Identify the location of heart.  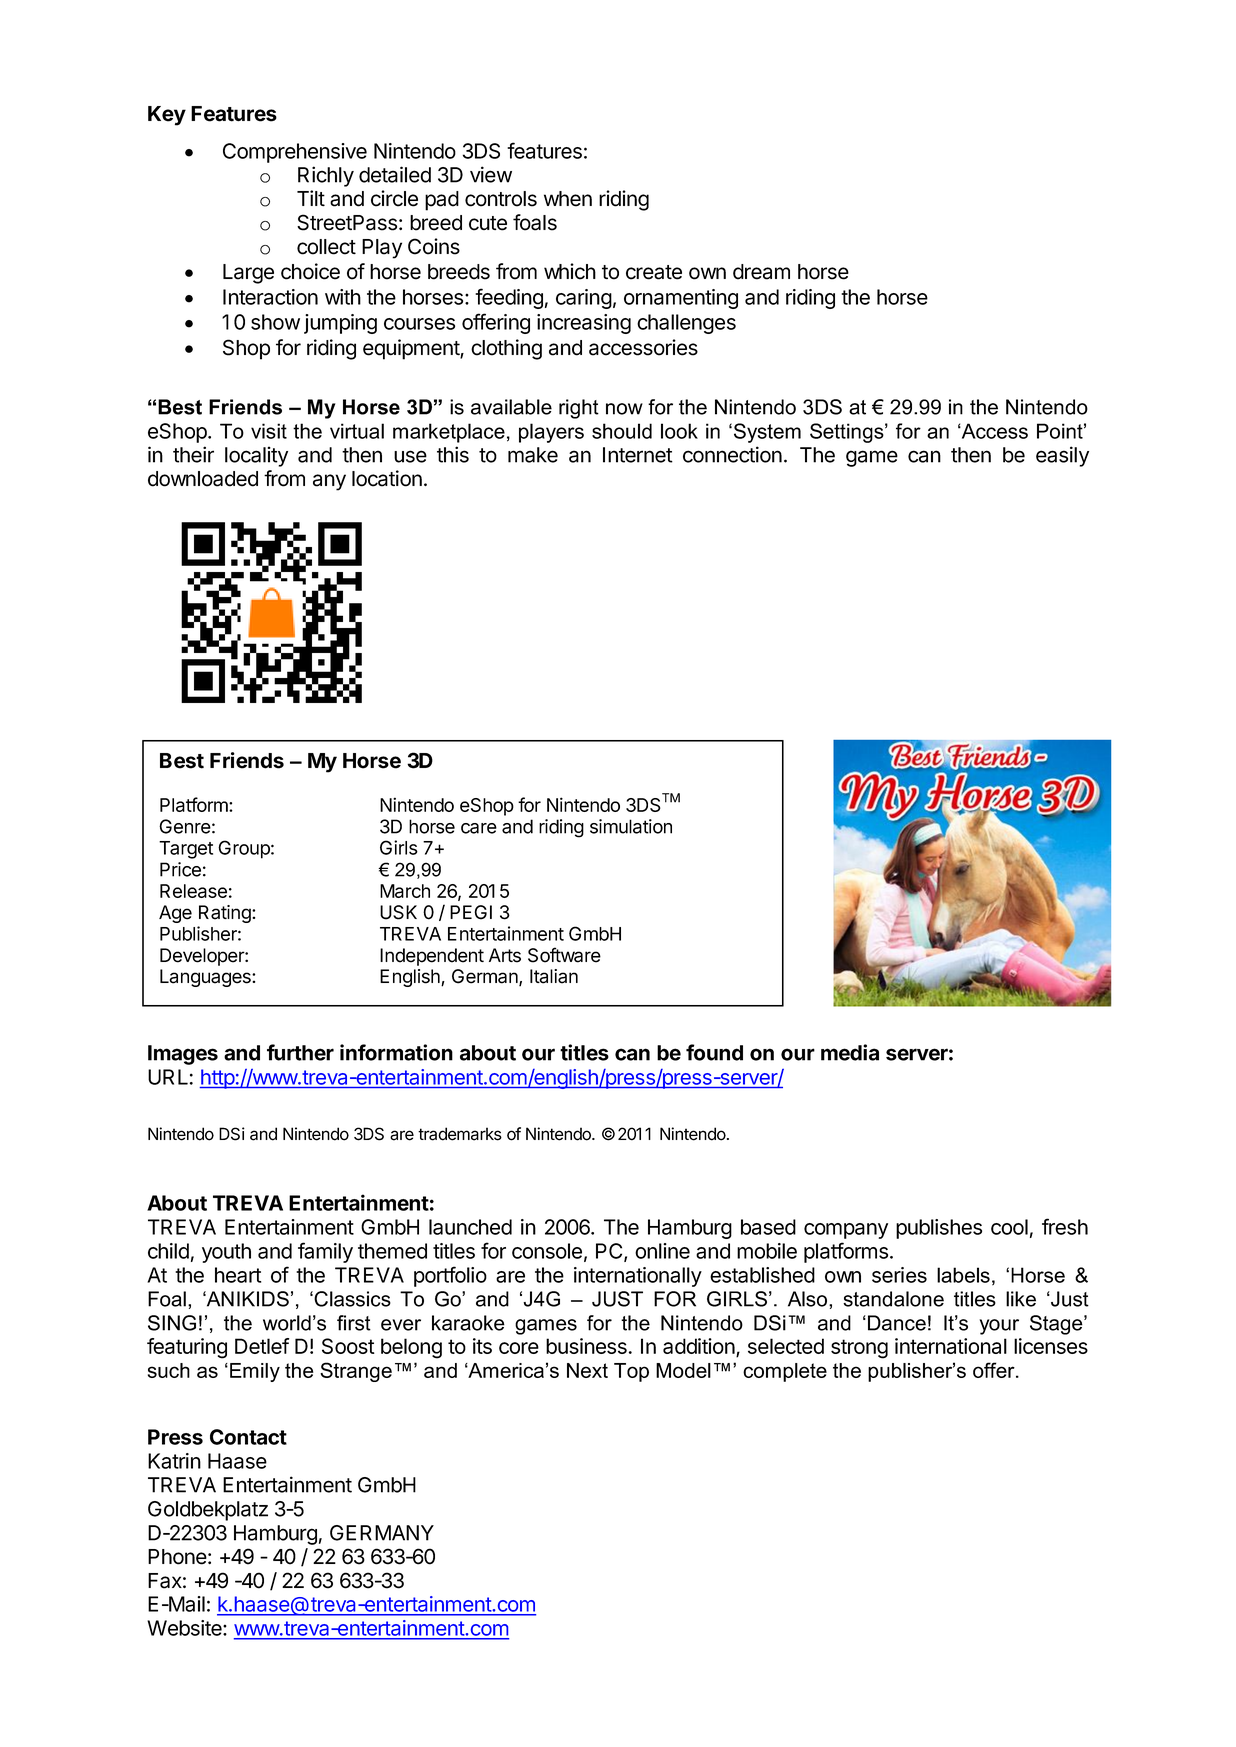
(238, 1275).
